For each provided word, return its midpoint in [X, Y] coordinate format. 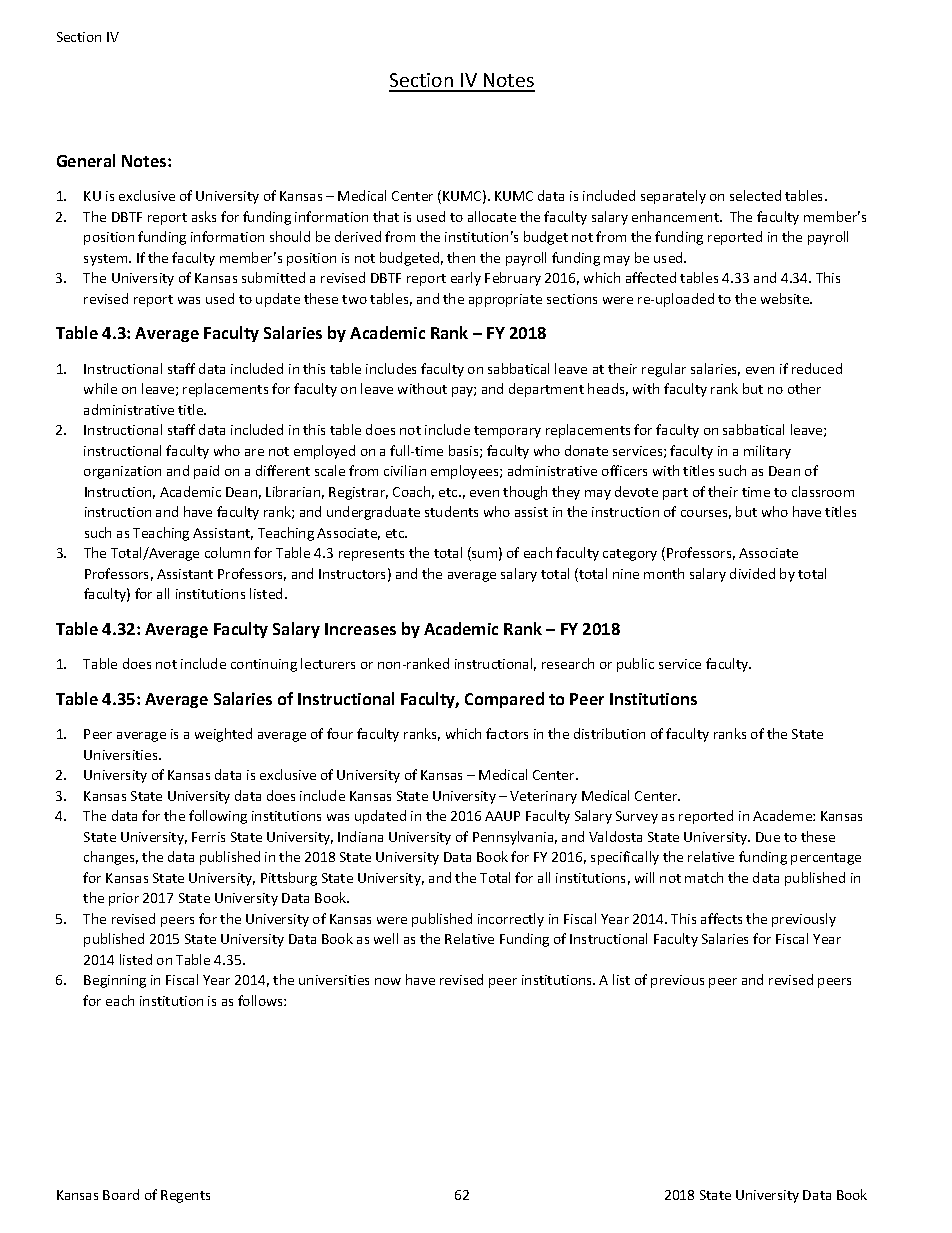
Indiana [360, 836]
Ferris [208, 837]
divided [752, 573]
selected [755, 195]
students [451, 511]
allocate [492, 216]
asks [204, 216]
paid [206, 472]
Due [768, 837]
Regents [185, 1196]
